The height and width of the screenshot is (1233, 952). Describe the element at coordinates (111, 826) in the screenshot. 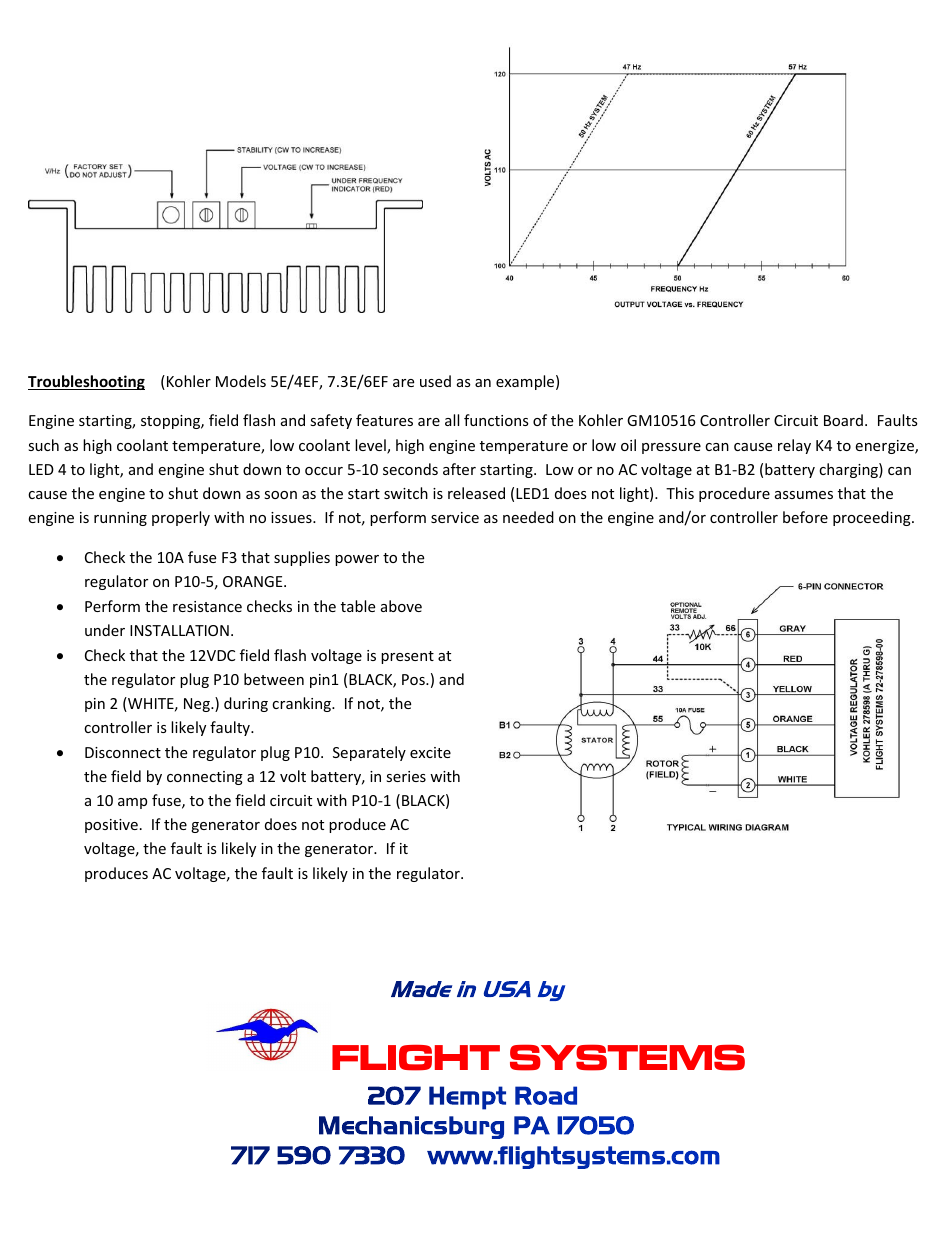

I see `positive` at that location.
